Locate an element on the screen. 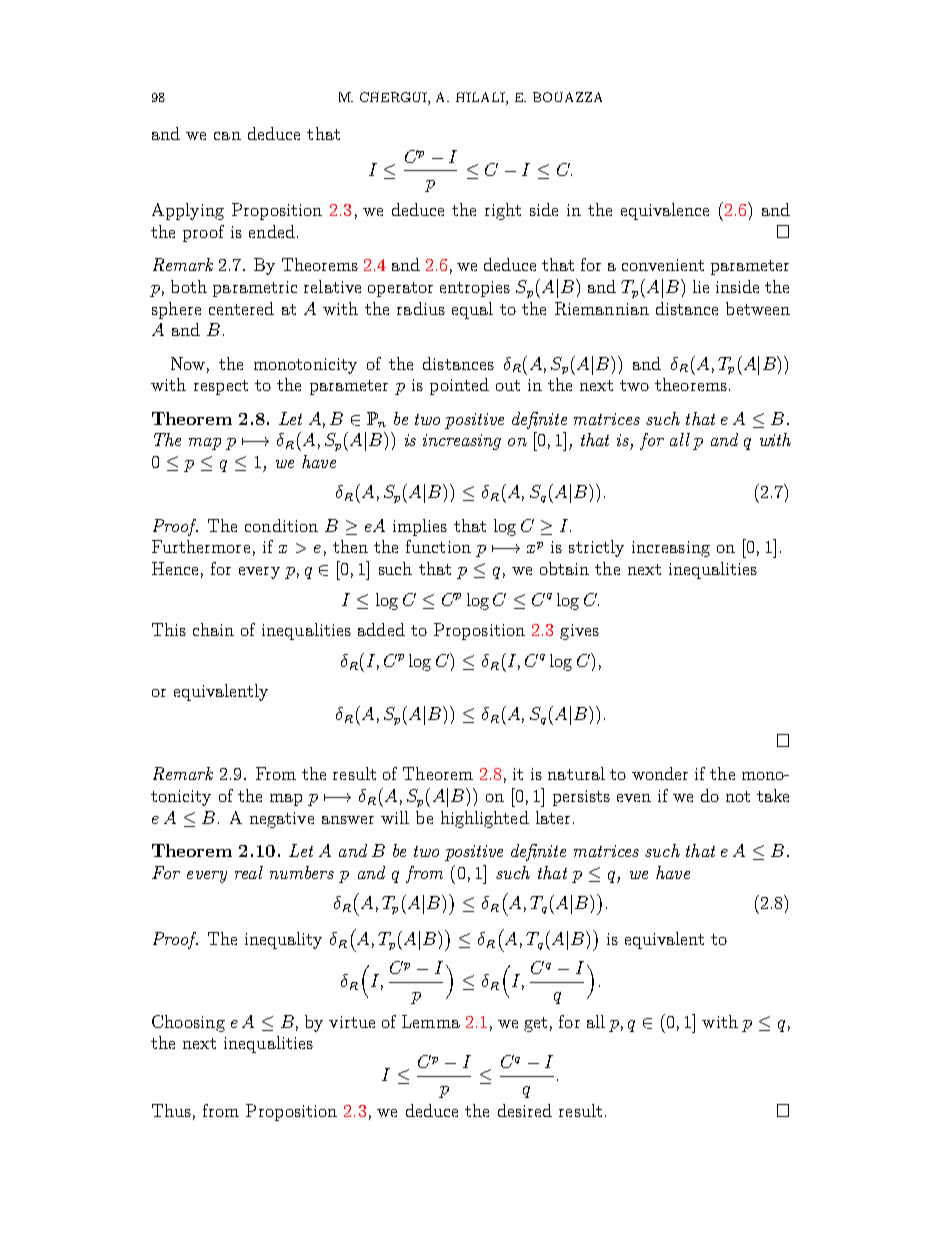 The width and height of the screenshot is (952, 1233). highlighted is located at coordinates (485, 819).
